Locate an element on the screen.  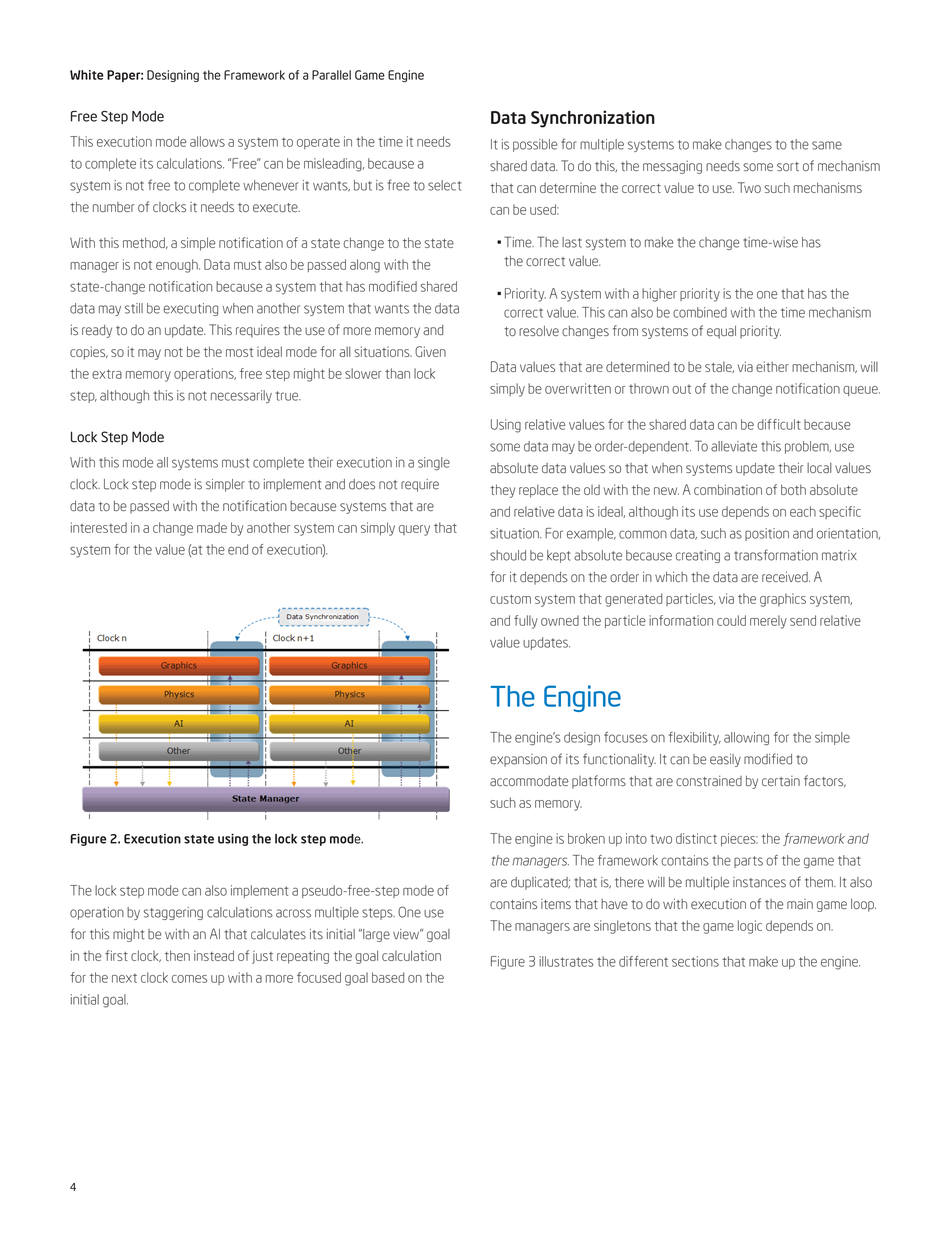
possible is located at coordinates (535, 145).
